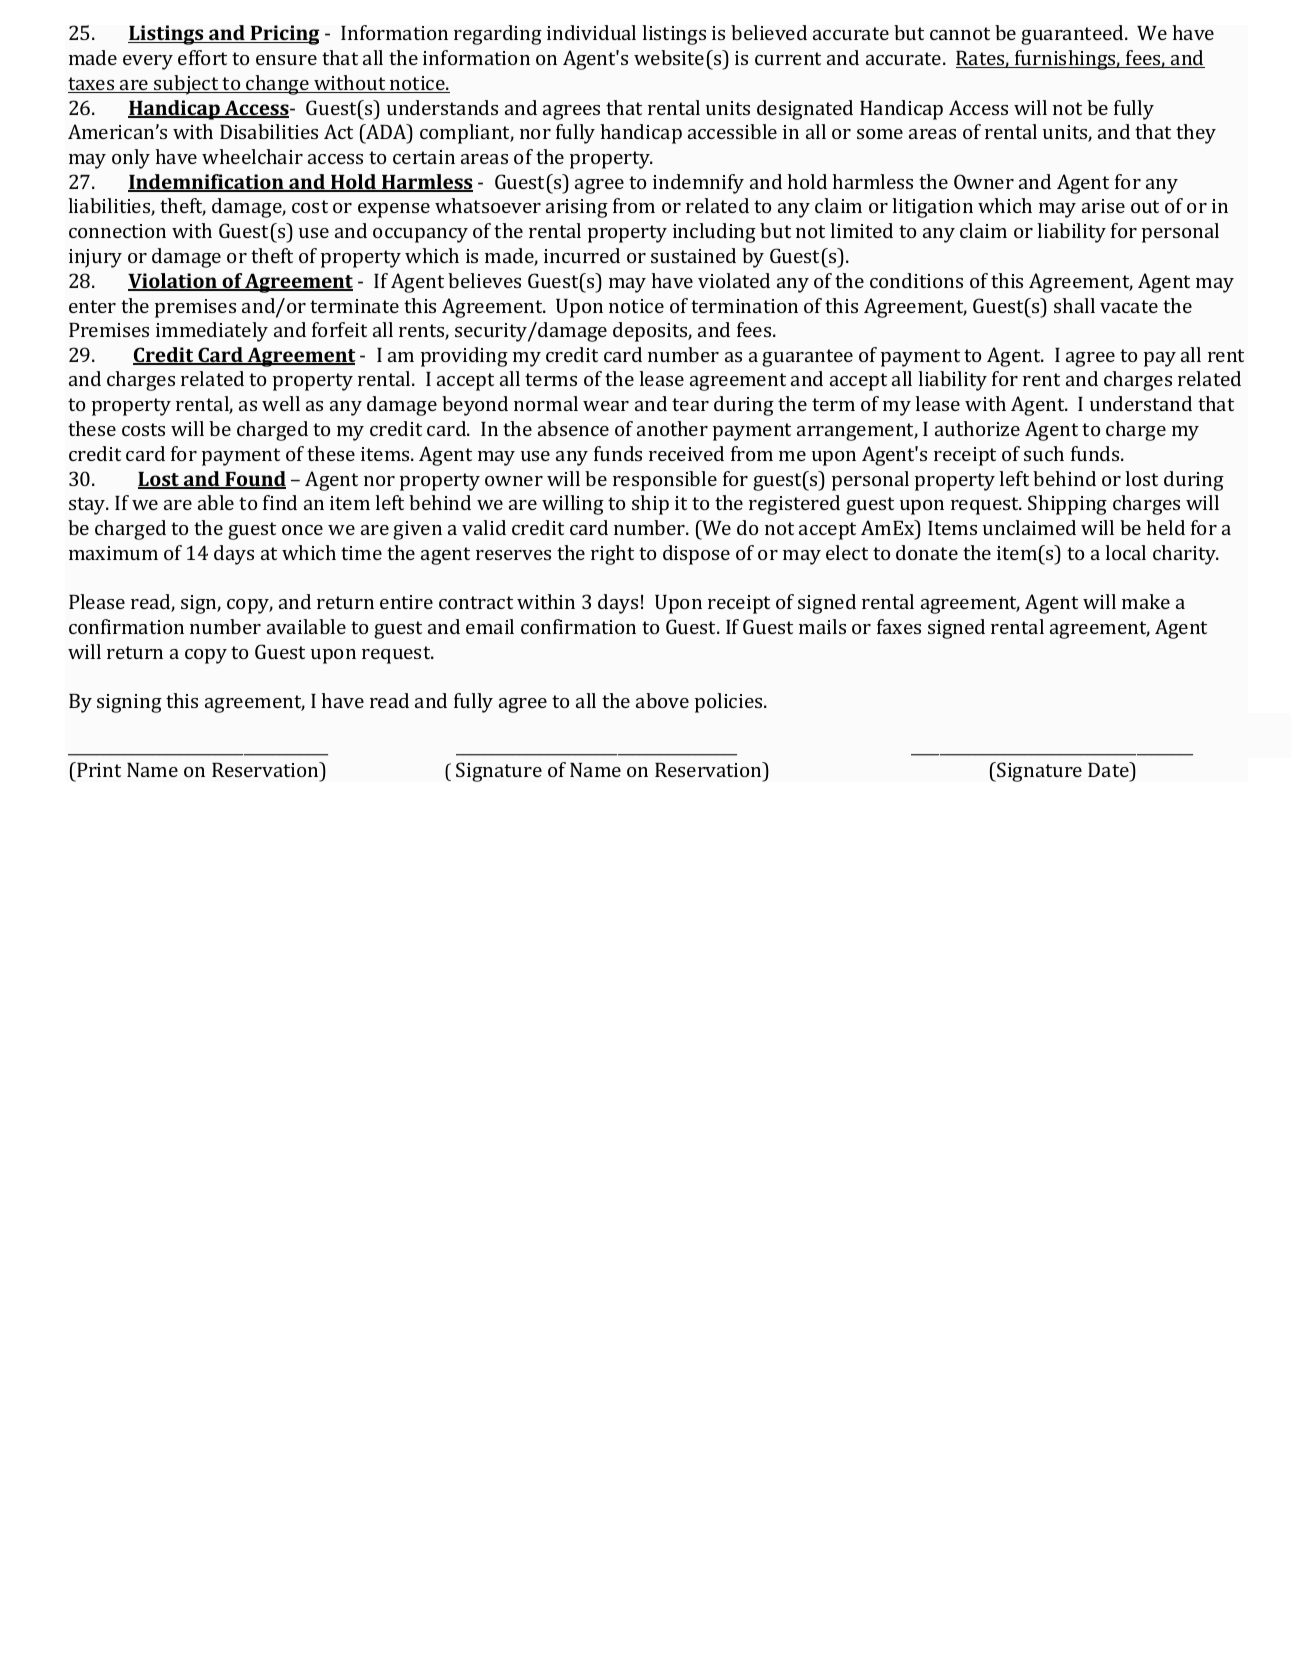 The height and width of the screenshot is (1670, 1291). Describe the element at coordinates (1165, 527) in the screenshot. I see `held` at that location.
